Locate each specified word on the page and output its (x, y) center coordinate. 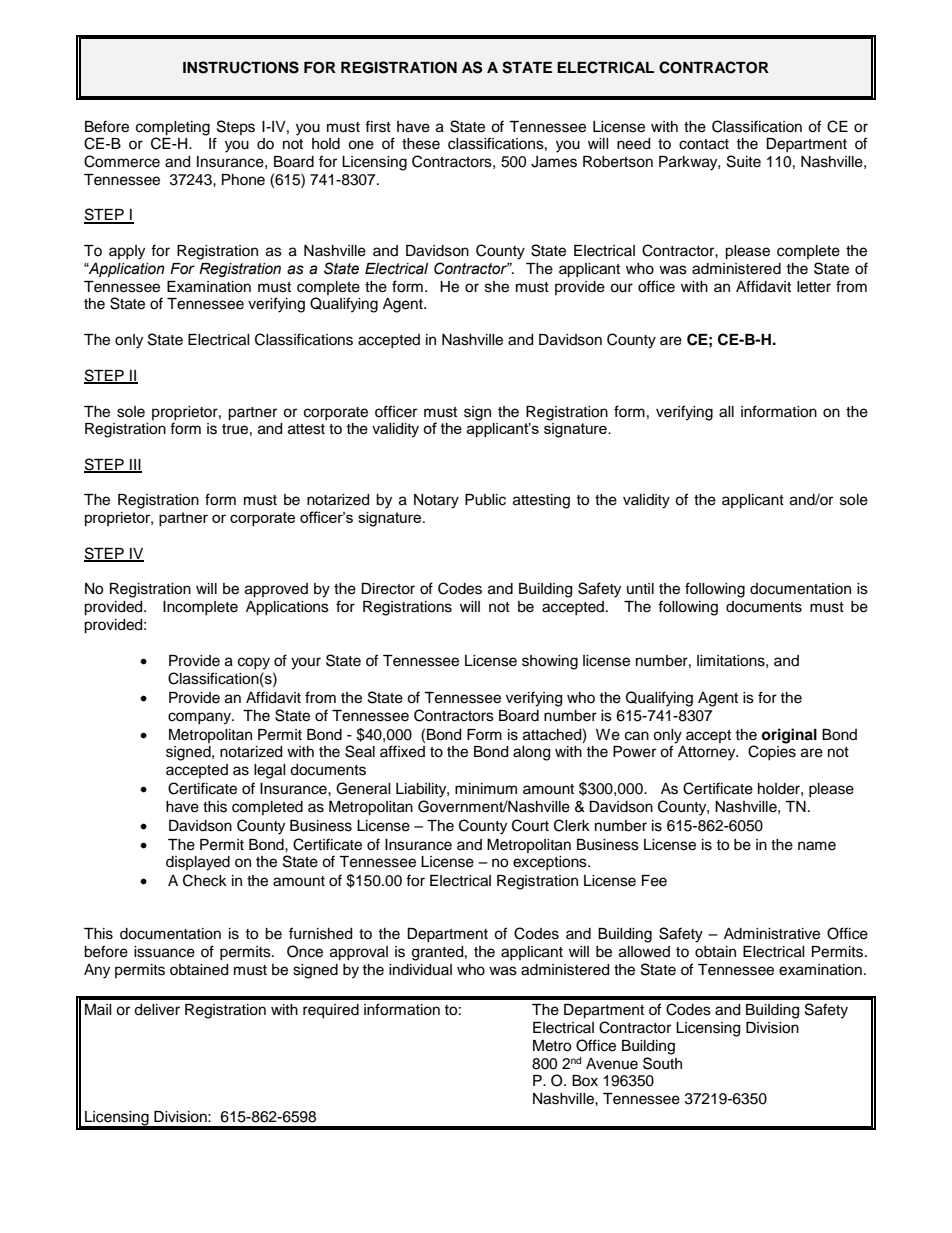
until (640, 588)
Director (388, 589)
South (662, 1063)
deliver (157, 1010)
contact (704, 144)
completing (173, 129)
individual (420, 970)
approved (276, 590)
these (421, 144)
